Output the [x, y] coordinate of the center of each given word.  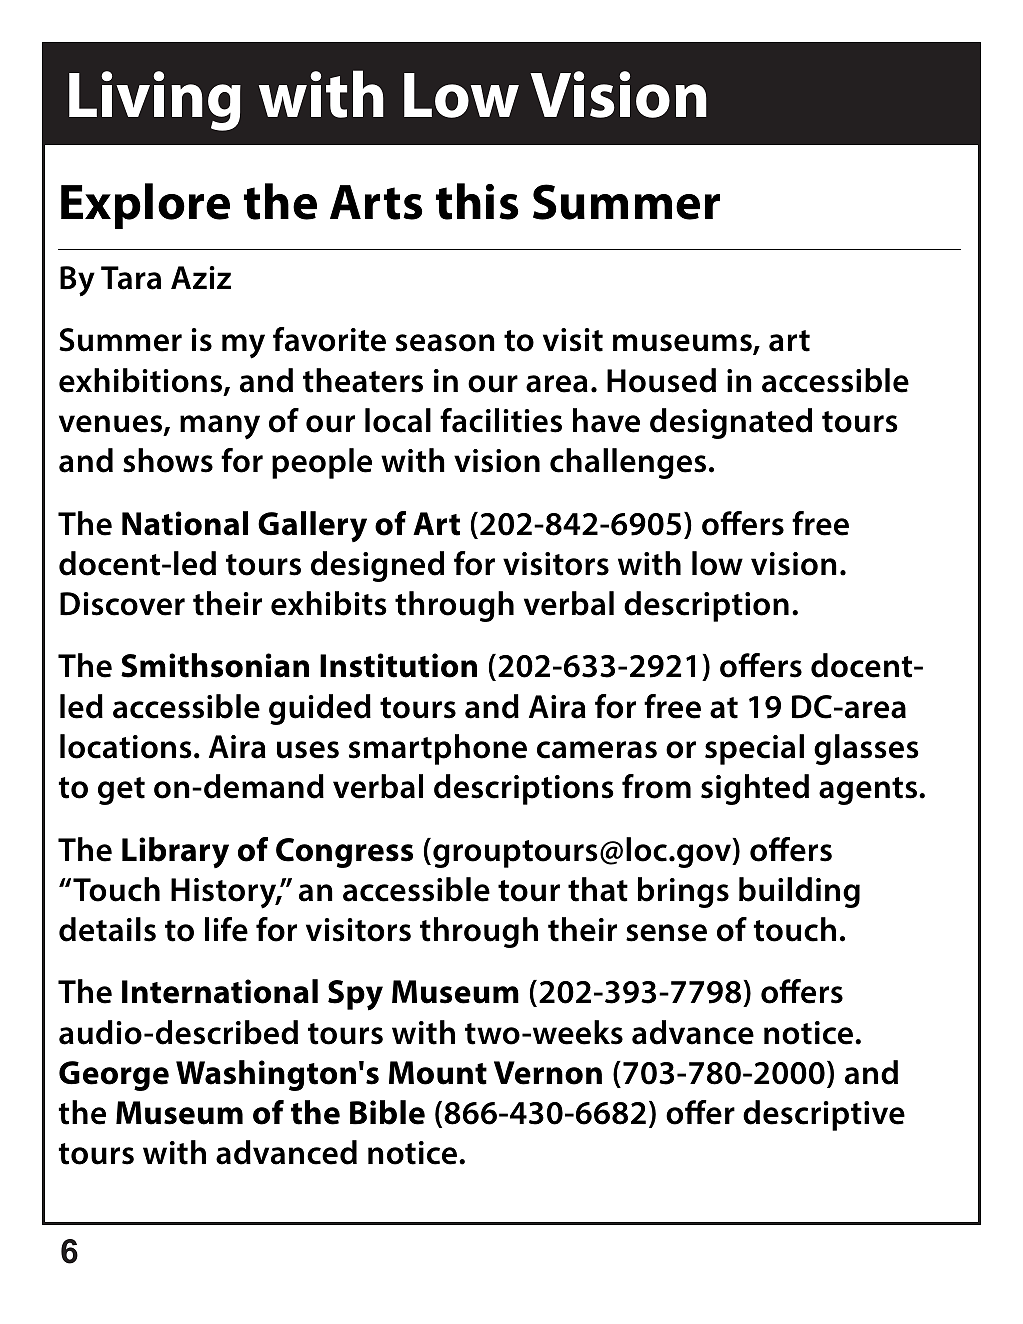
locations [126, 746]
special [754, 749]
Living [155, 101]
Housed [661, 380]
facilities [501, 420]
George [114, 1076]
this [477, 201]
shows [168, 460]
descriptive [824, 1115]
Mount [438, 1073]
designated [731, 423]
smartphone [438, 749]
